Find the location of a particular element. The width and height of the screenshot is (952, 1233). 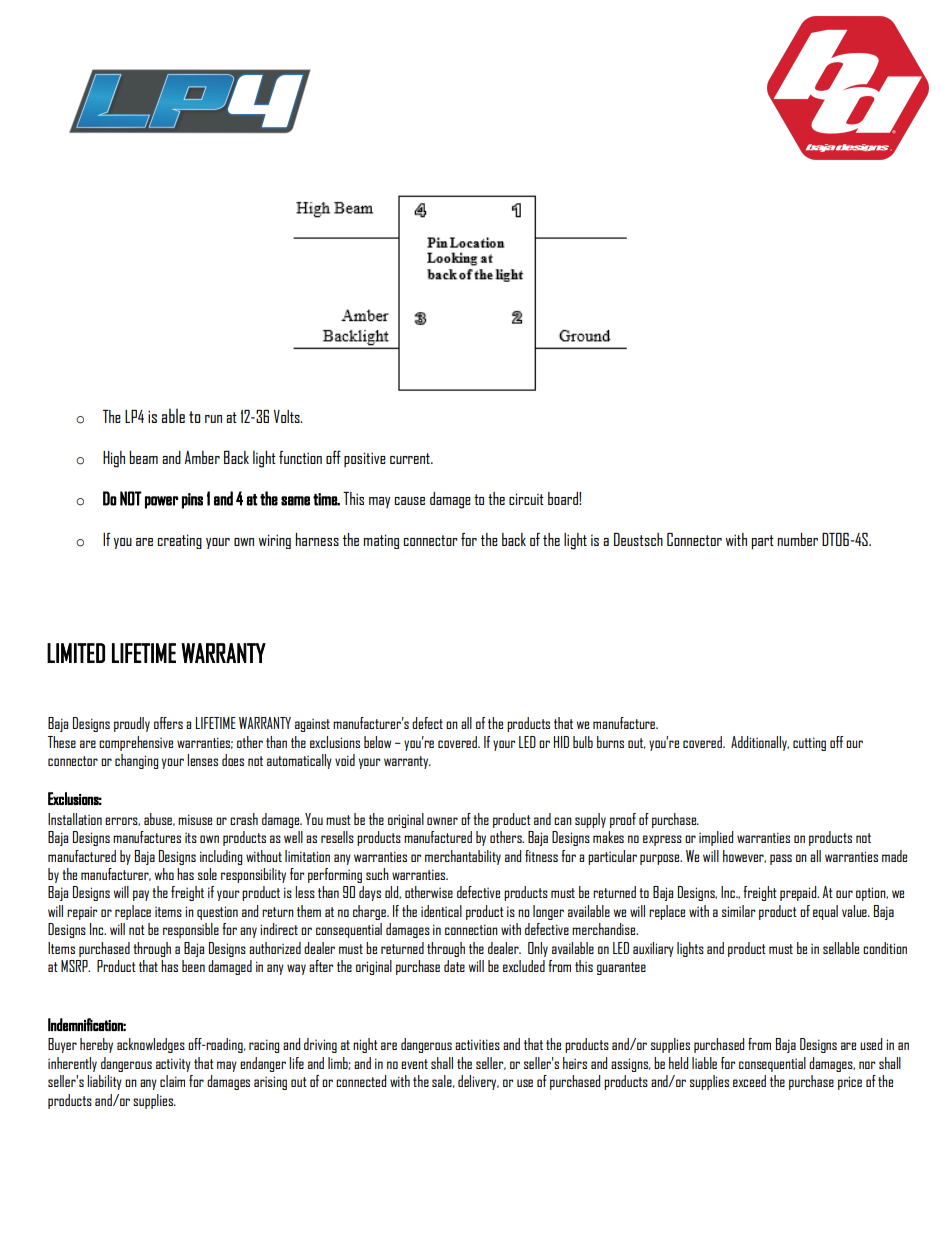

comprehensive is located at coordinates (136, 743).
